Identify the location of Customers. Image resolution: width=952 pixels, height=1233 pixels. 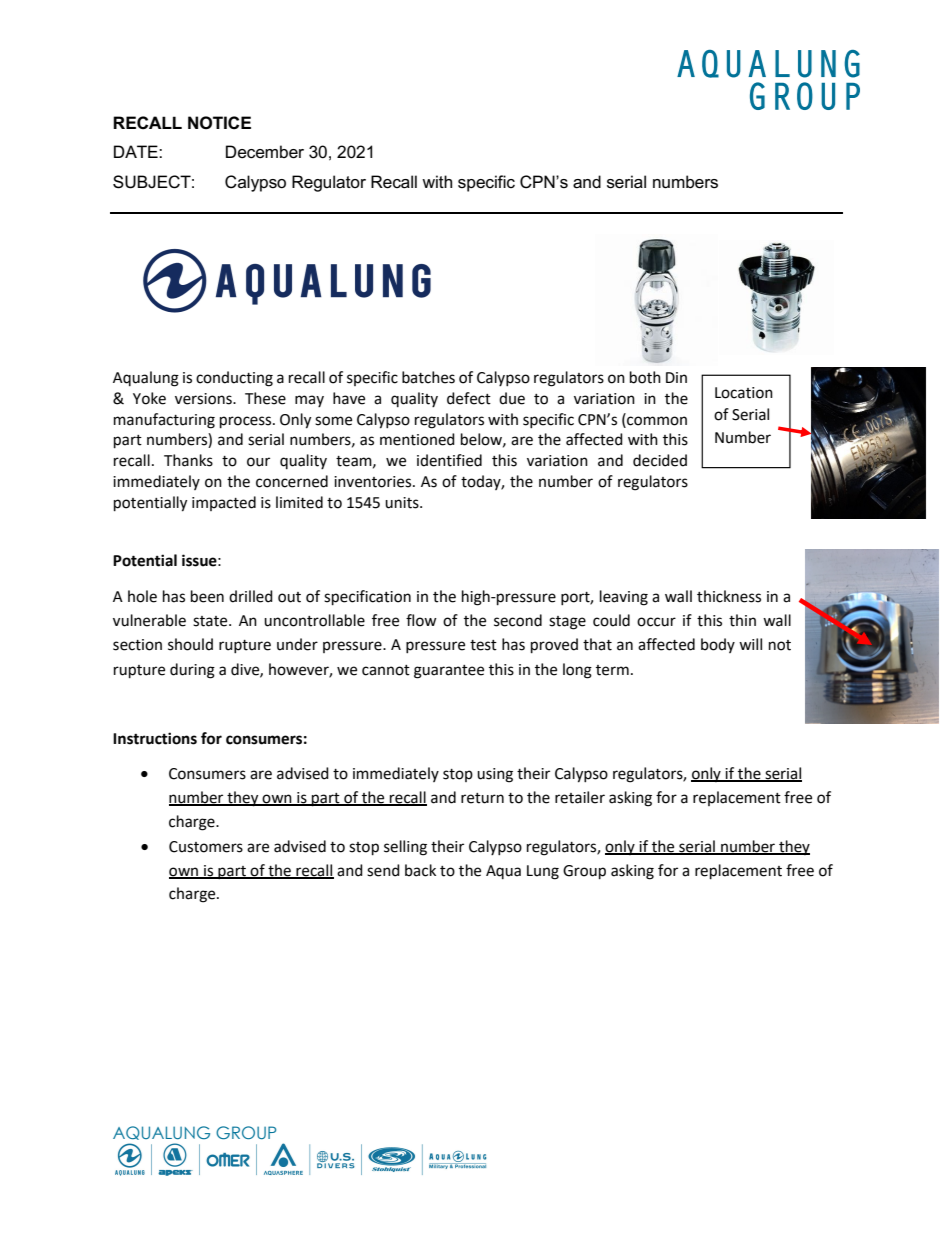
(206, 847).
